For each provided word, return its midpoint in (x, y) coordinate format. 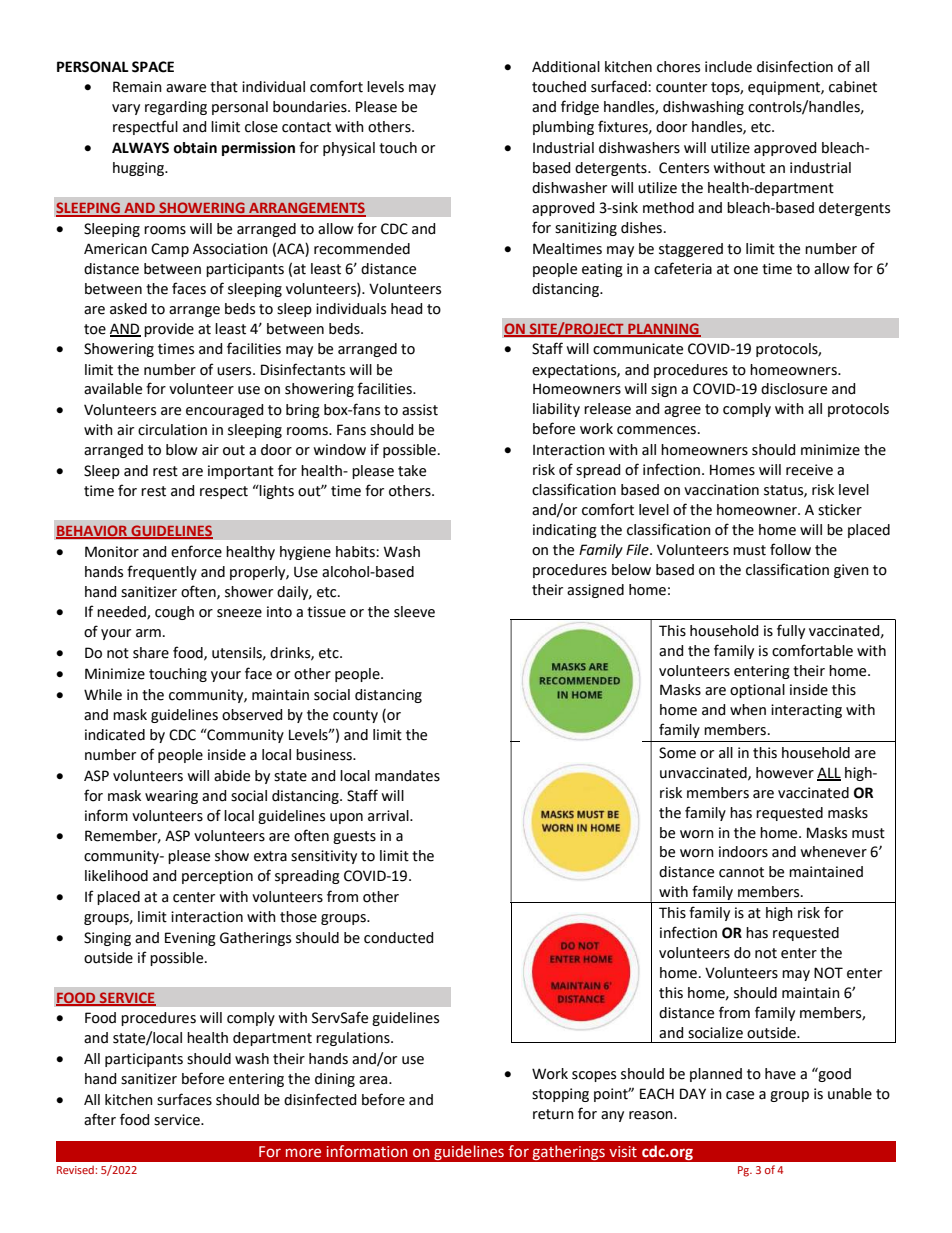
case (740, 1095)
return (553, 1114)
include (728, 67)
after (100, 1119)
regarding (176, 108)
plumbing (563, 128)
